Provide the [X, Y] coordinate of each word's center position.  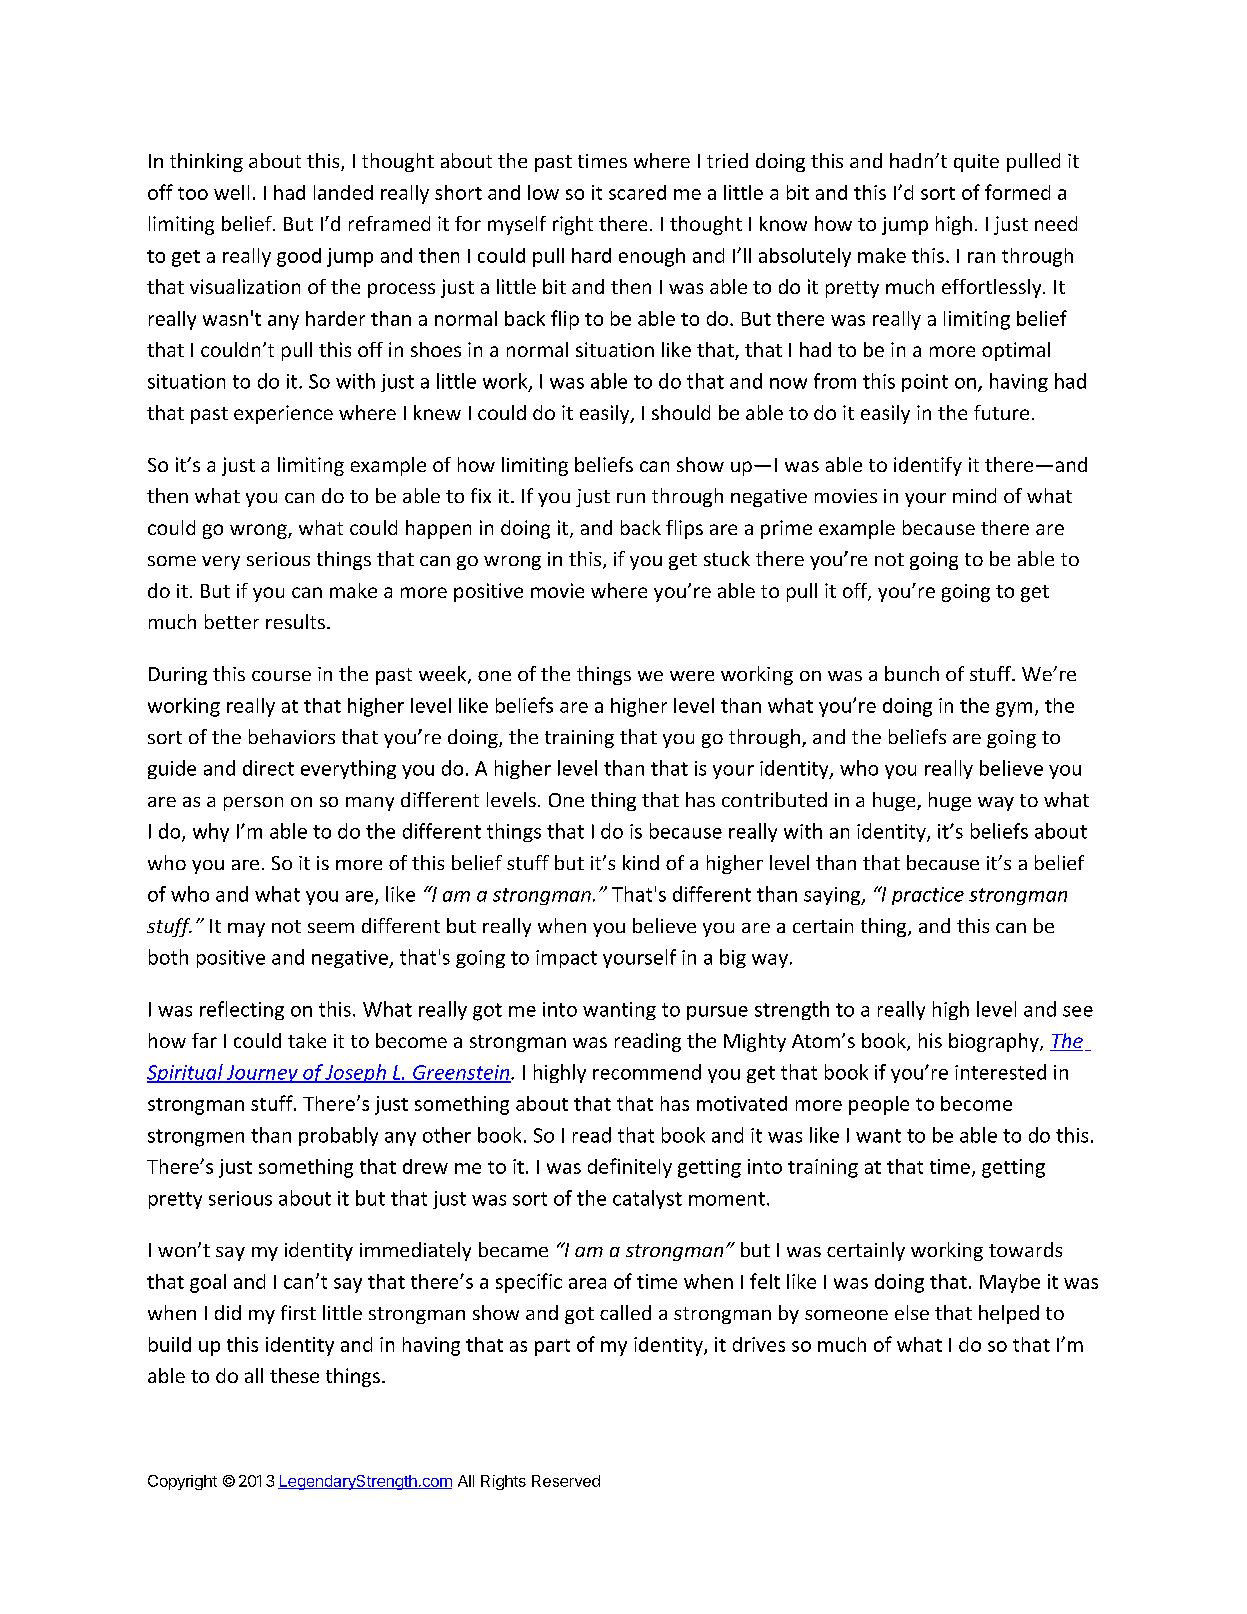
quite [976, 163]
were [692, 676]
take [307, 1040]
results [295, 621]
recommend [647, 1072]
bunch [912, 673]
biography [995, 1042]
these [294, 1375]
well [231, 192]
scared [637, 192]
